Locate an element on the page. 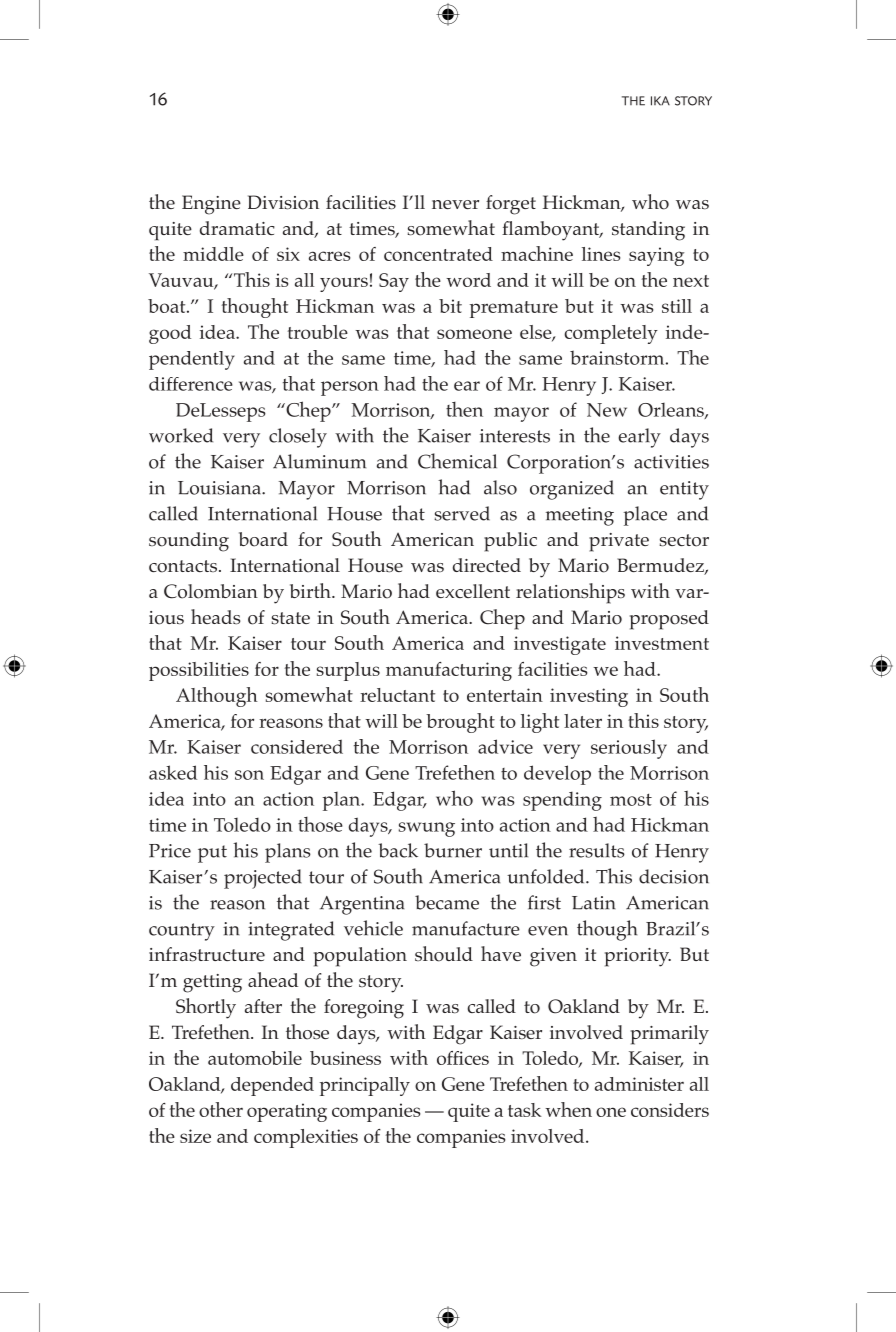 The image size is (896, 1332). excellent is located at coordinates (473, 591).
